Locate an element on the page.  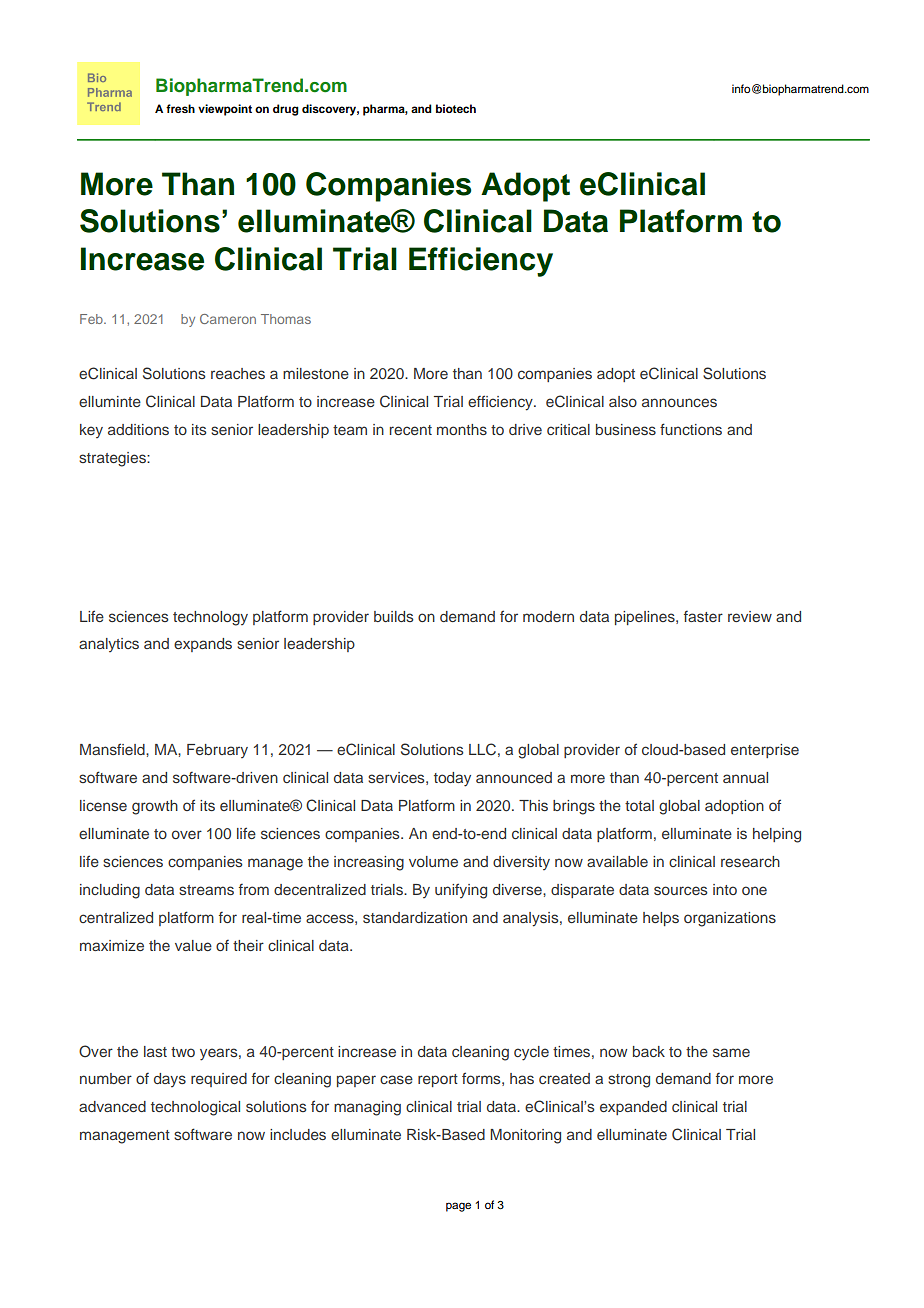
recent is located at coordinates (411, 430).
